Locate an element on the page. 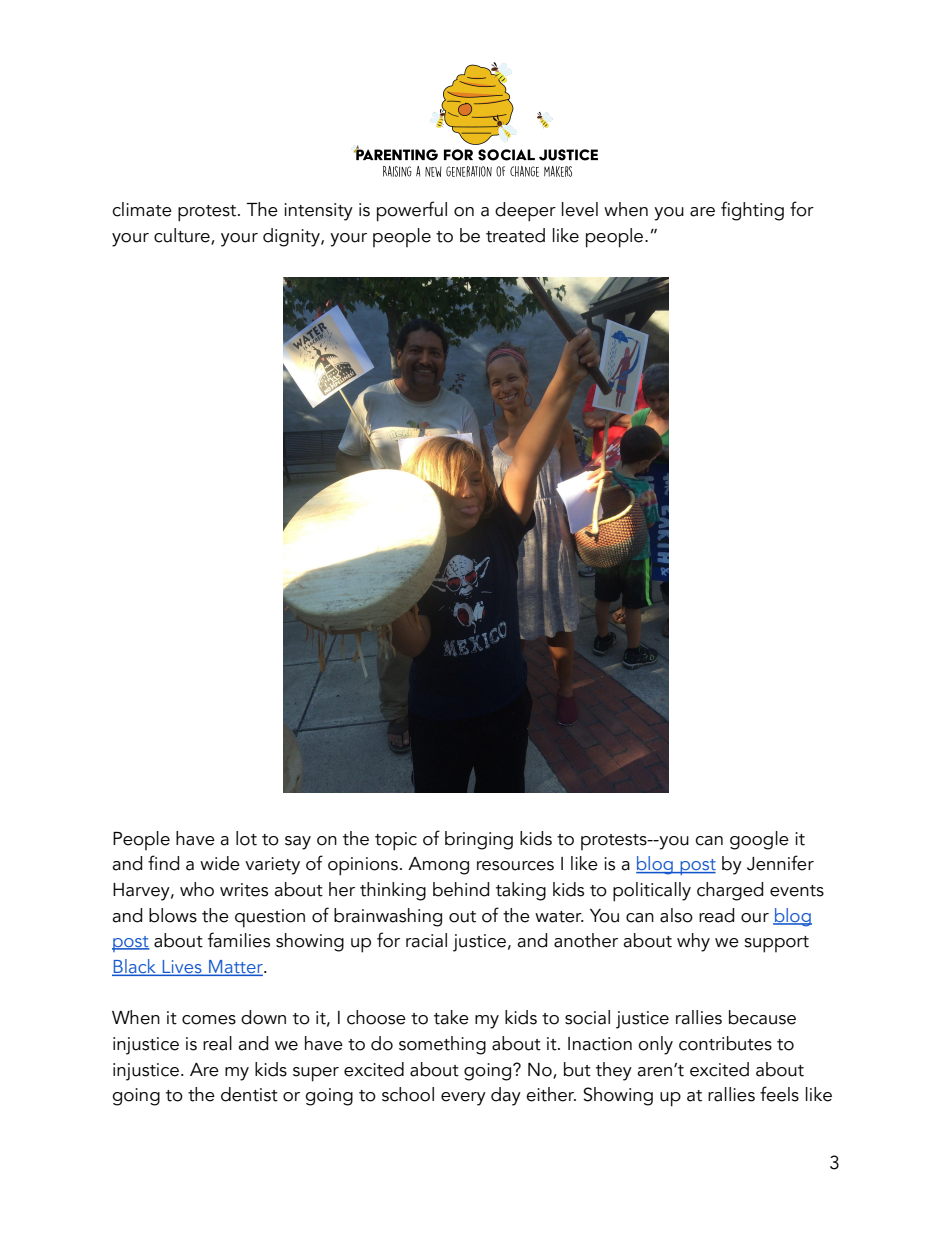 The image size is (952, 1233). contributes is located at coordinates (725, 1043).
